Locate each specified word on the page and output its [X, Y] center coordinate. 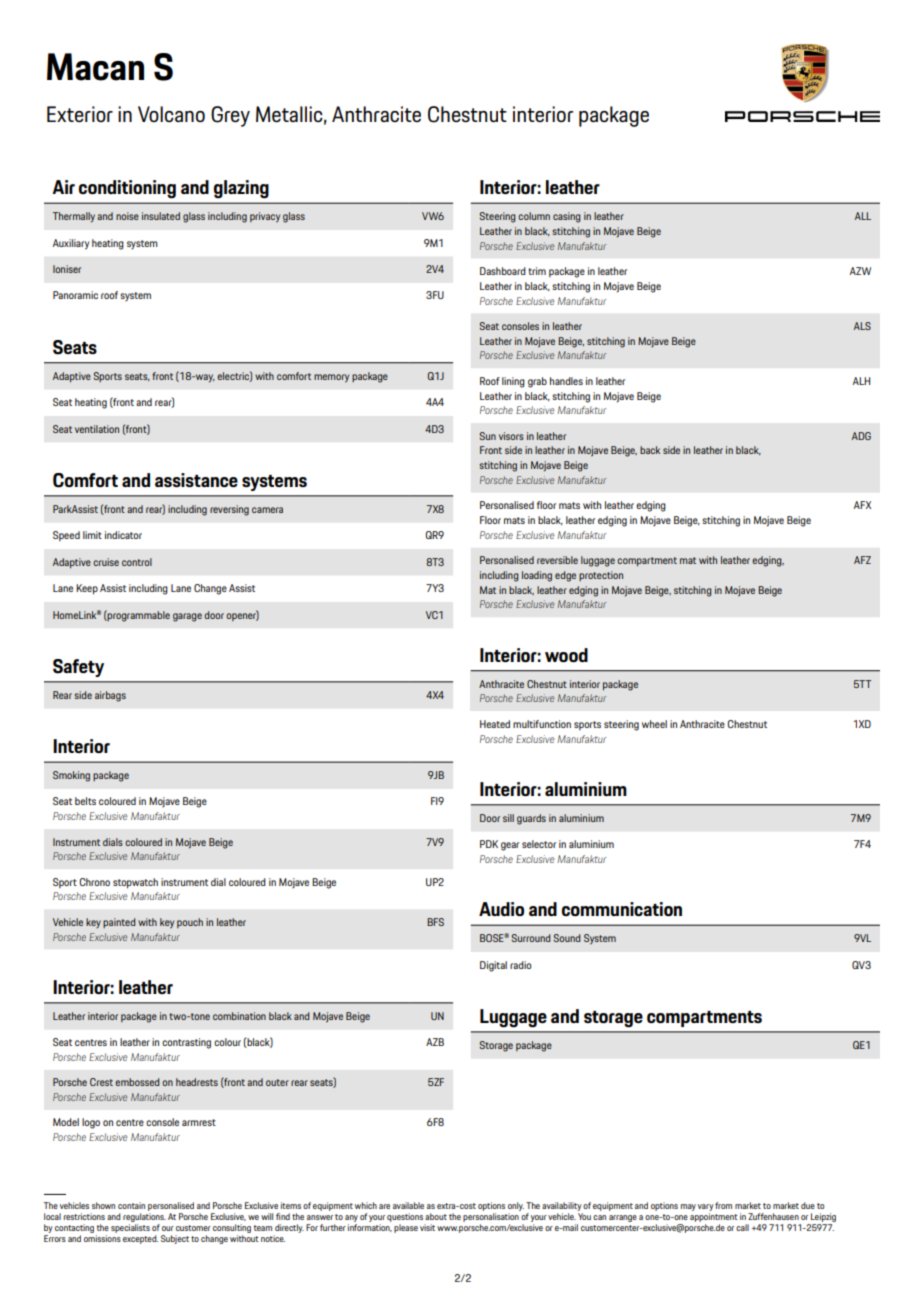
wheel [654, 724]
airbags [110, 696]
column [534, 216]
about [436, 1216]
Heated [495, 724]
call [742, 1227]
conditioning [127, 189]
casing [567, 217]
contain [131, 1205]
